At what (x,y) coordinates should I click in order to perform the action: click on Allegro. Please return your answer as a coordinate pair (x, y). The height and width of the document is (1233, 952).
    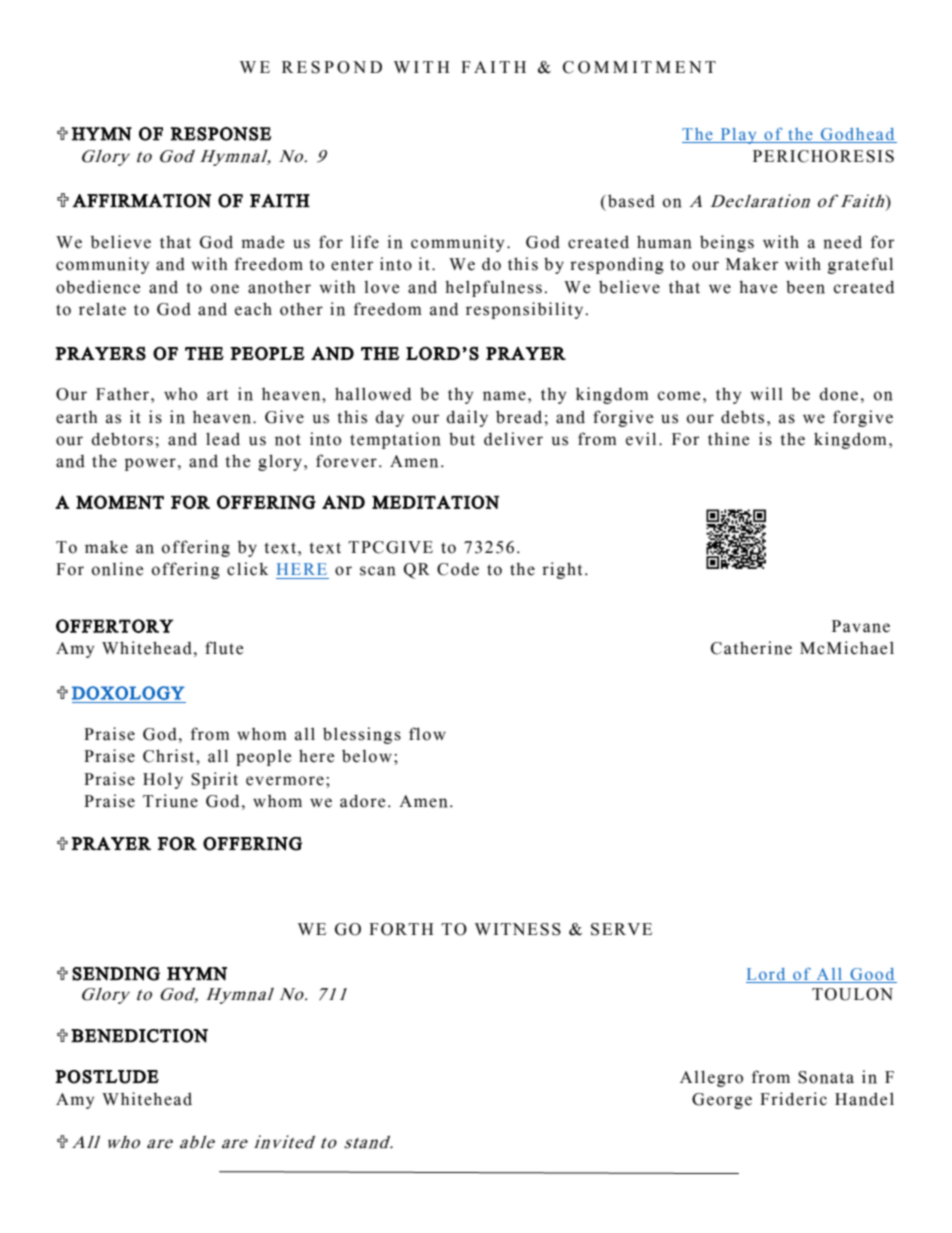
    Looking at the image, I should click on (711, 1078).
